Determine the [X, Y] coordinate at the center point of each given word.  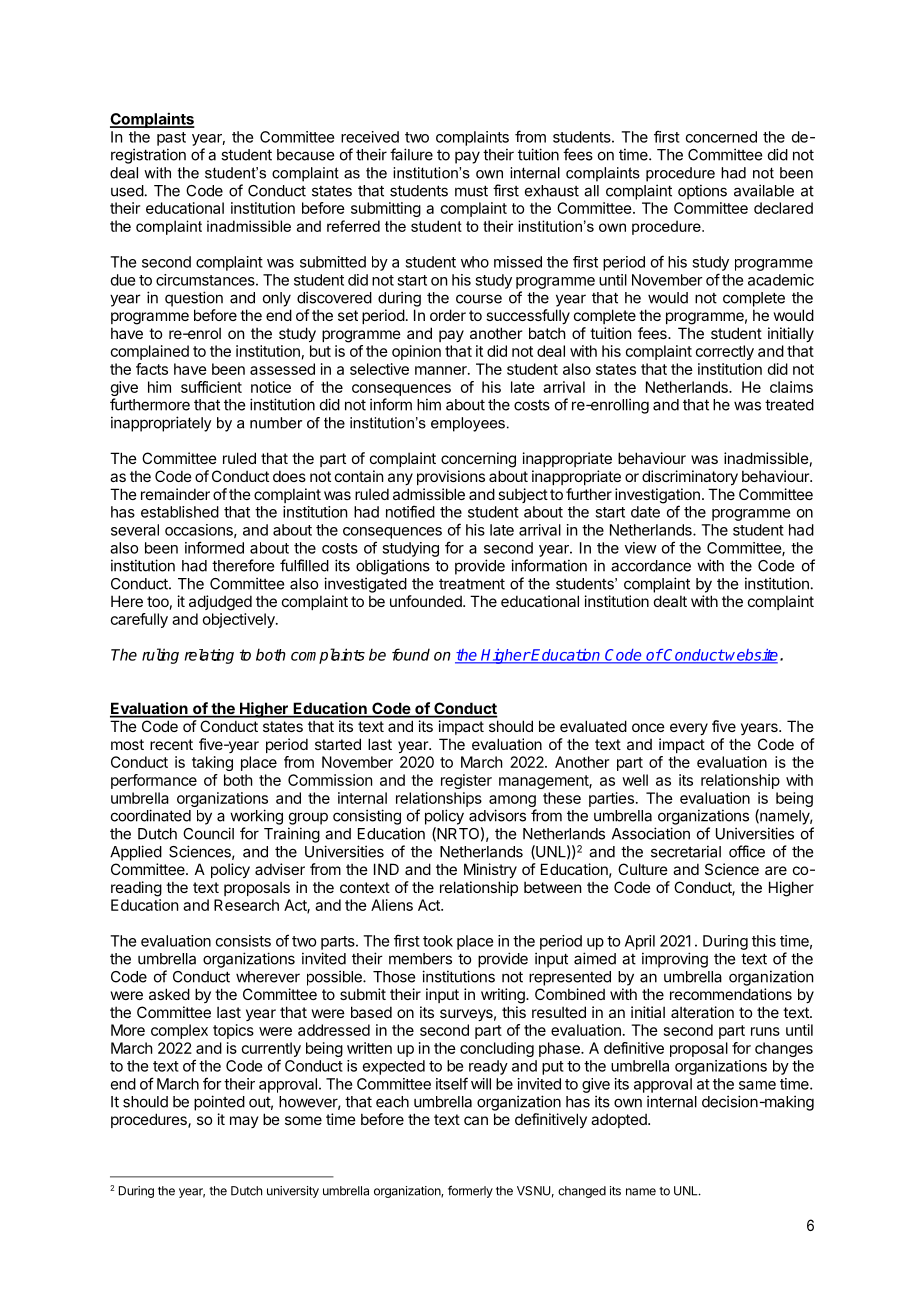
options [702, 192]
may [244, 1122]
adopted [620, 1121]
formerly [470, 1191]
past [171, 139]
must [471, 191]
